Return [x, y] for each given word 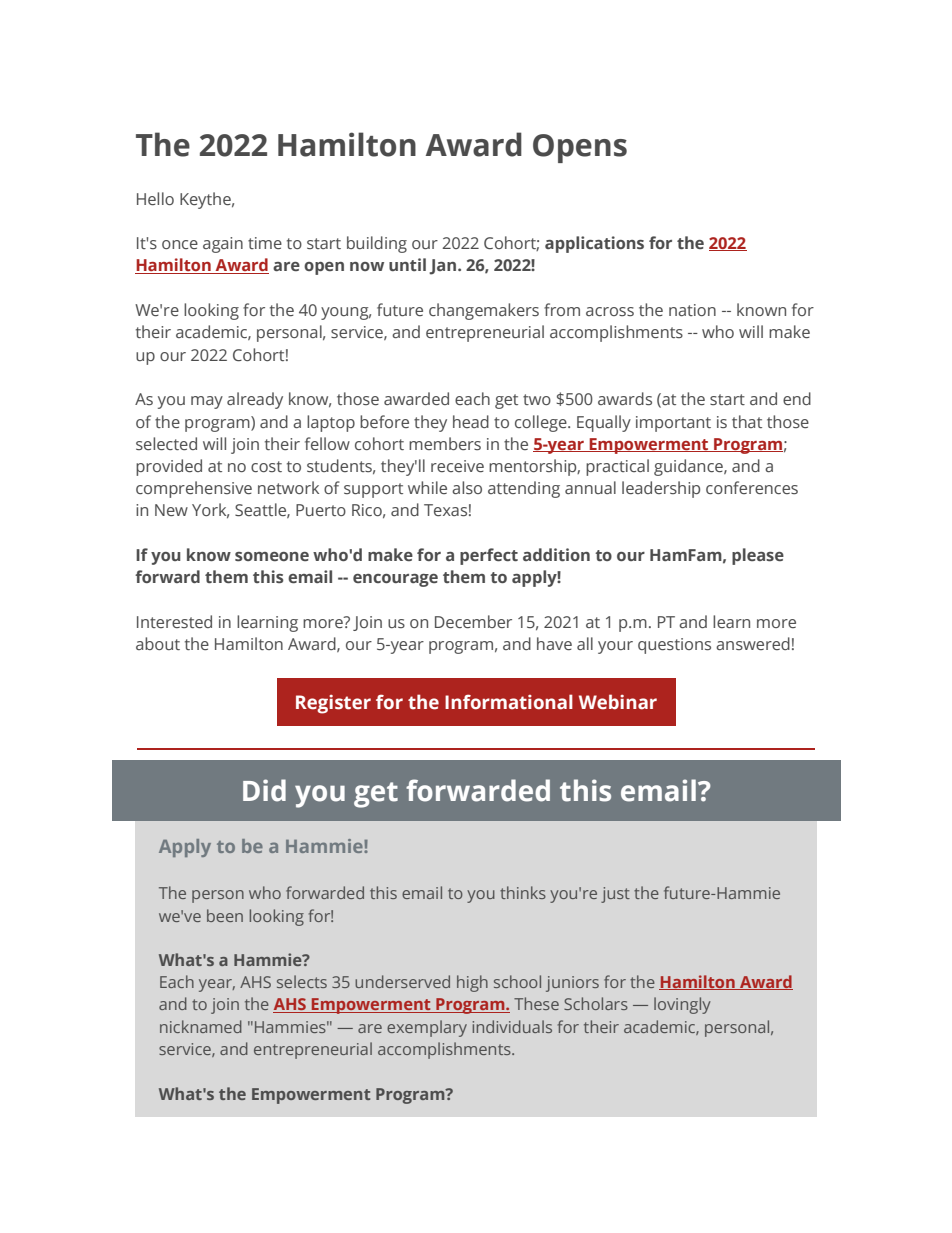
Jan [444, 267]
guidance [689, 467]
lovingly [682, 1005]
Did [264, 790]
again [223, 245]
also [467, 487]
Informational [509, 702]
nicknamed [201, 1026]
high [472, 983]
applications [594, 244]
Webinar [618, 702]
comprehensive [194, 489]
